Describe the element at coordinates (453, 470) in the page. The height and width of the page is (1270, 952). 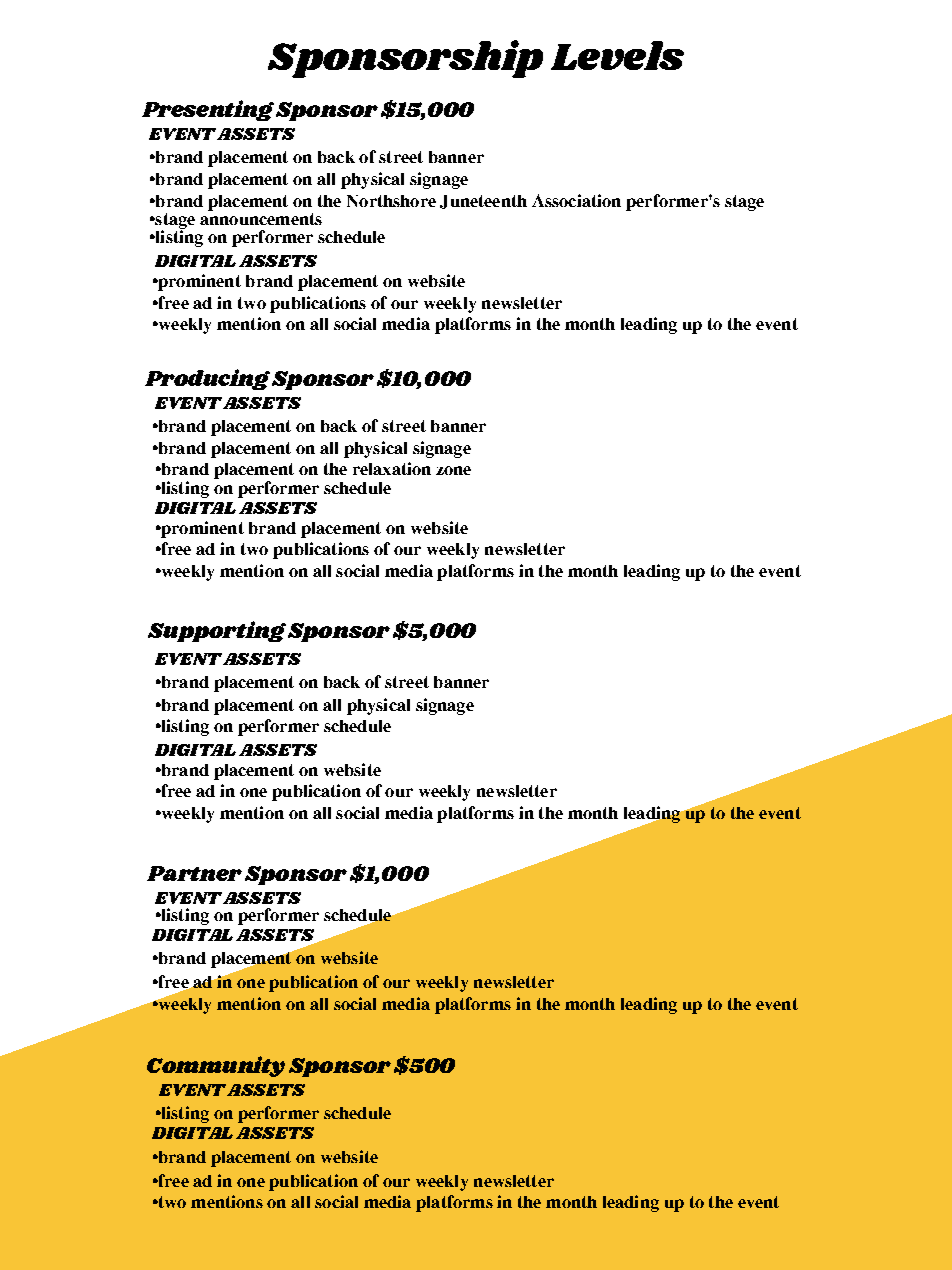
I see `zone` at that location.
